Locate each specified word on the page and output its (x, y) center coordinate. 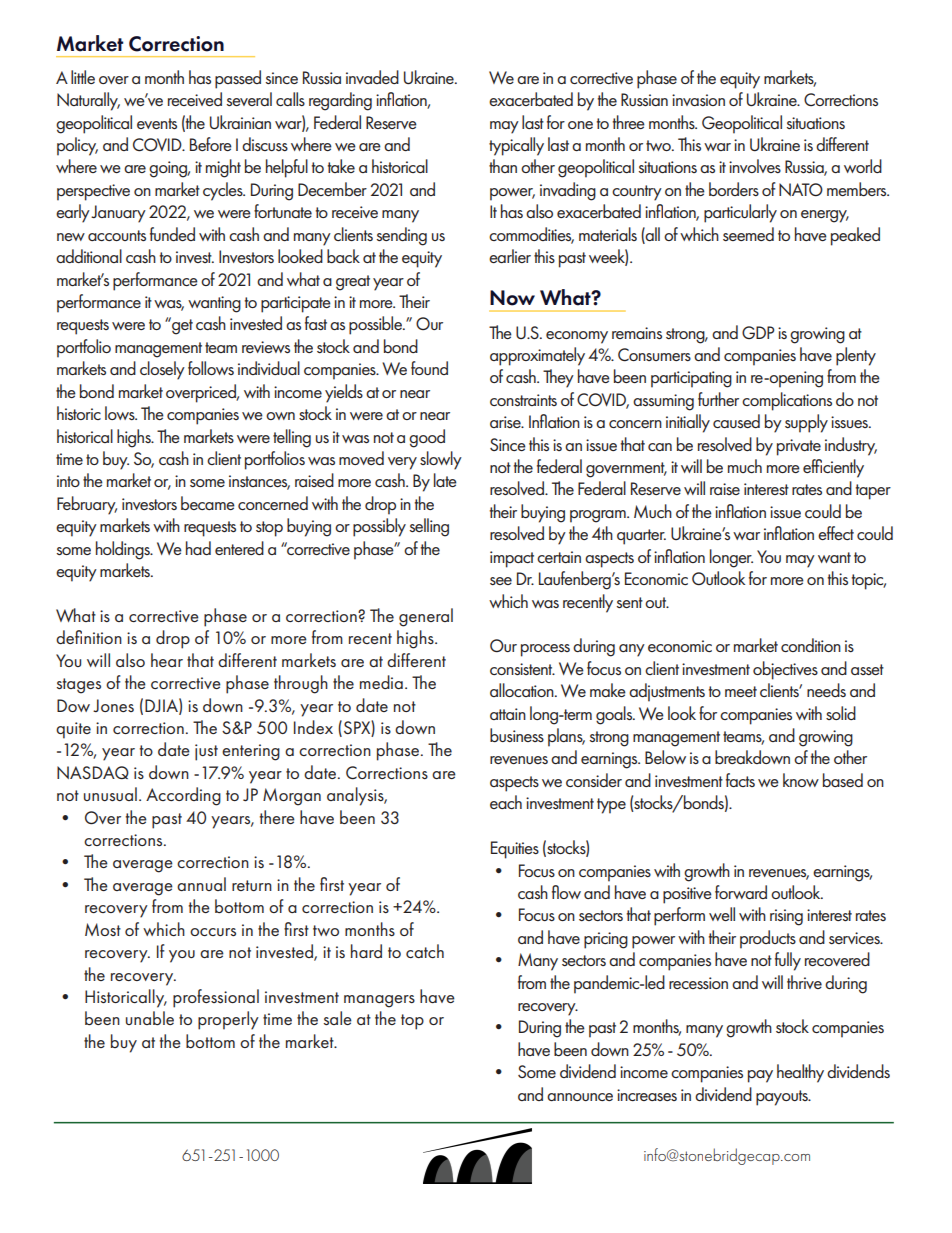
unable (150, 1018)
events (157, 123)
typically (516, 146)
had (198, 548)
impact (512, 559)
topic (869, 581)
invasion (698, 100)
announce (580, 1097)
